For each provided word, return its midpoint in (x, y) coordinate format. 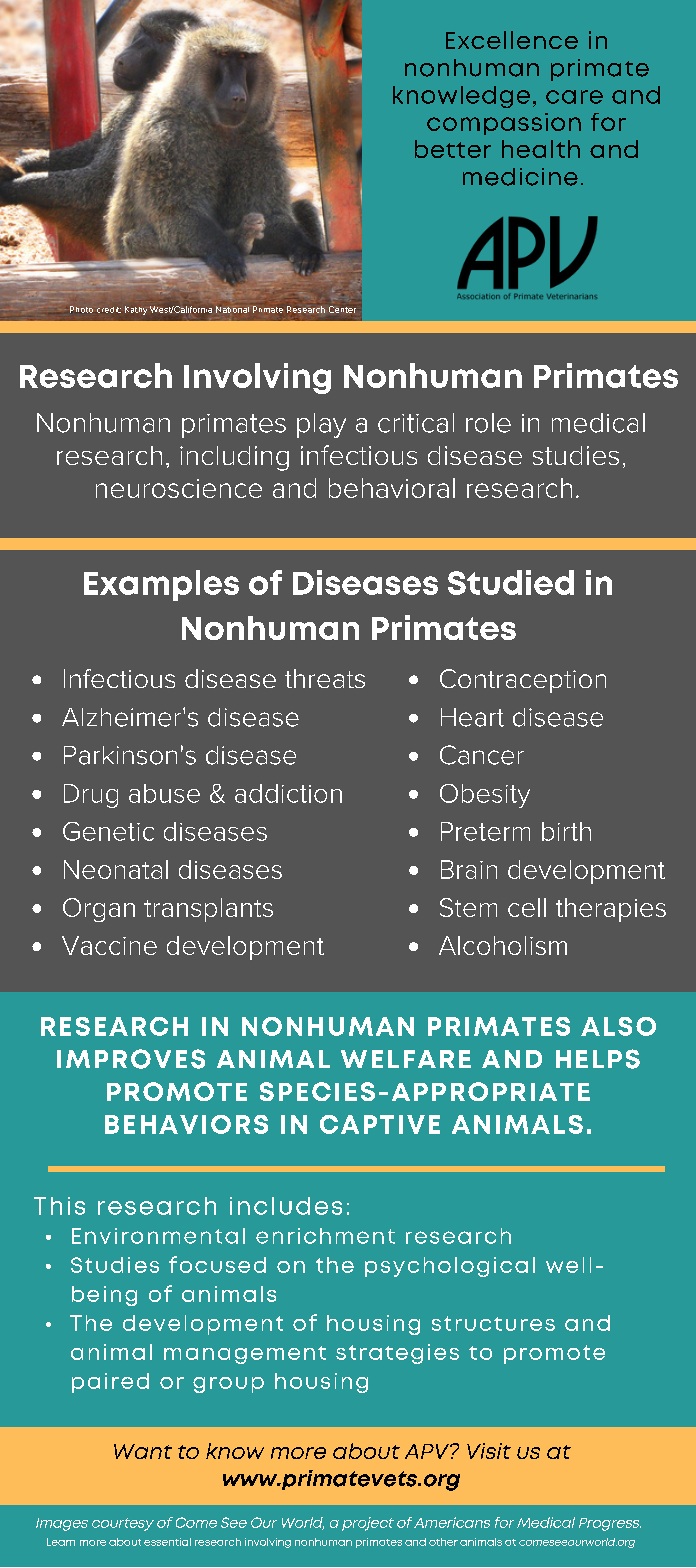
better (453, 149)
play (321, 425)
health (541, 149)
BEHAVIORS (186, 1124)
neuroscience (179, 488)
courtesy (123, 1524)
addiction (288, 793)
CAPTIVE (380, 1124)
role (488, 423)
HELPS (598, 1059)
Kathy (136, 310)
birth (566, 831)
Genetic (108, 831)
